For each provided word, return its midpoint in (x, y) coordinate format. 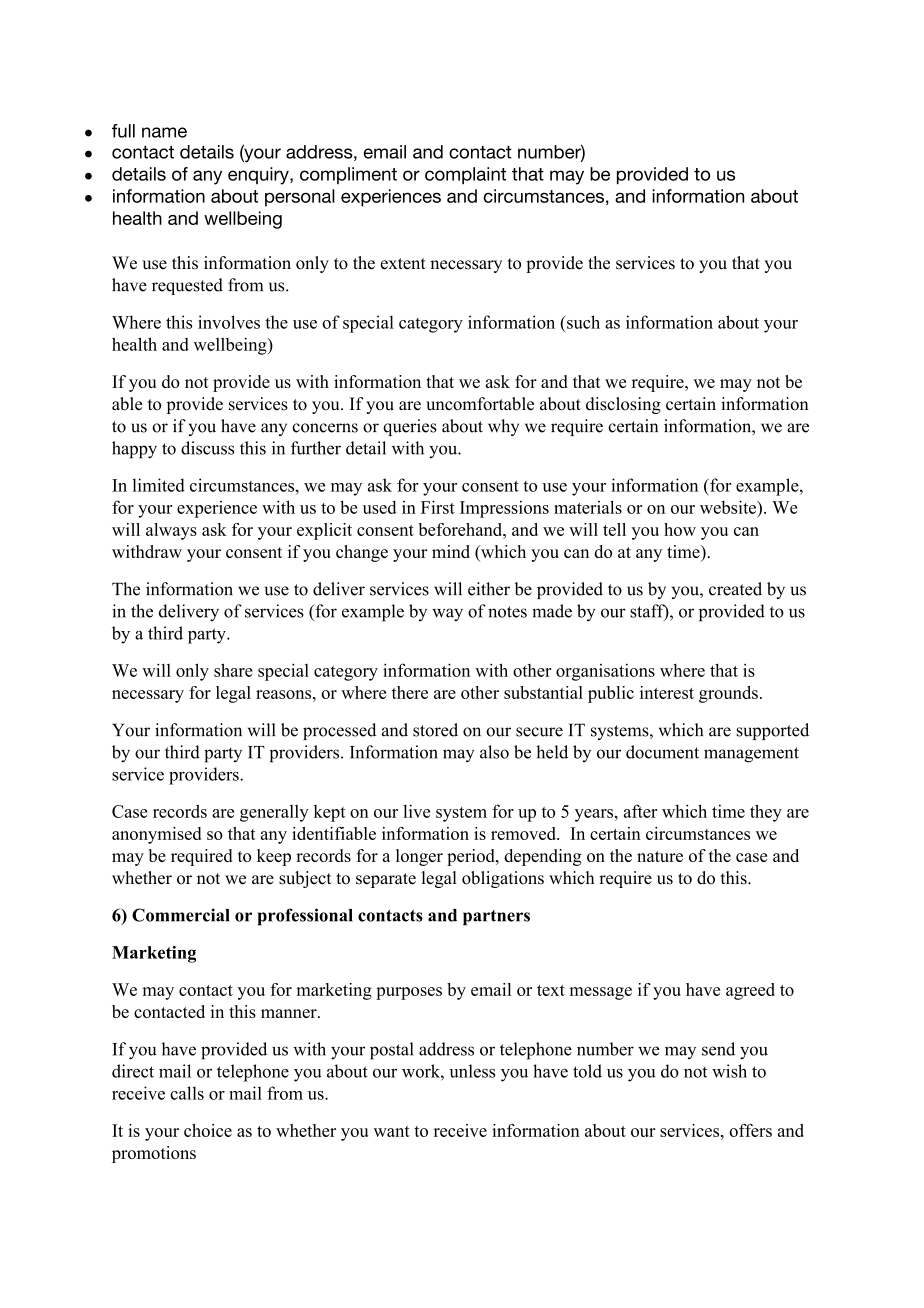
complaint (465, 175)
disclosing (623, 405)
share (233, 670)
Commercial (181, 915)
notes (507, 612)
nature (660, 856)
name (164, 132)
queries (410, 427)
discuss (207, 448)
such (582, 322)
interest (667, 692)
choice (208, 1130)
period (472, 857)
